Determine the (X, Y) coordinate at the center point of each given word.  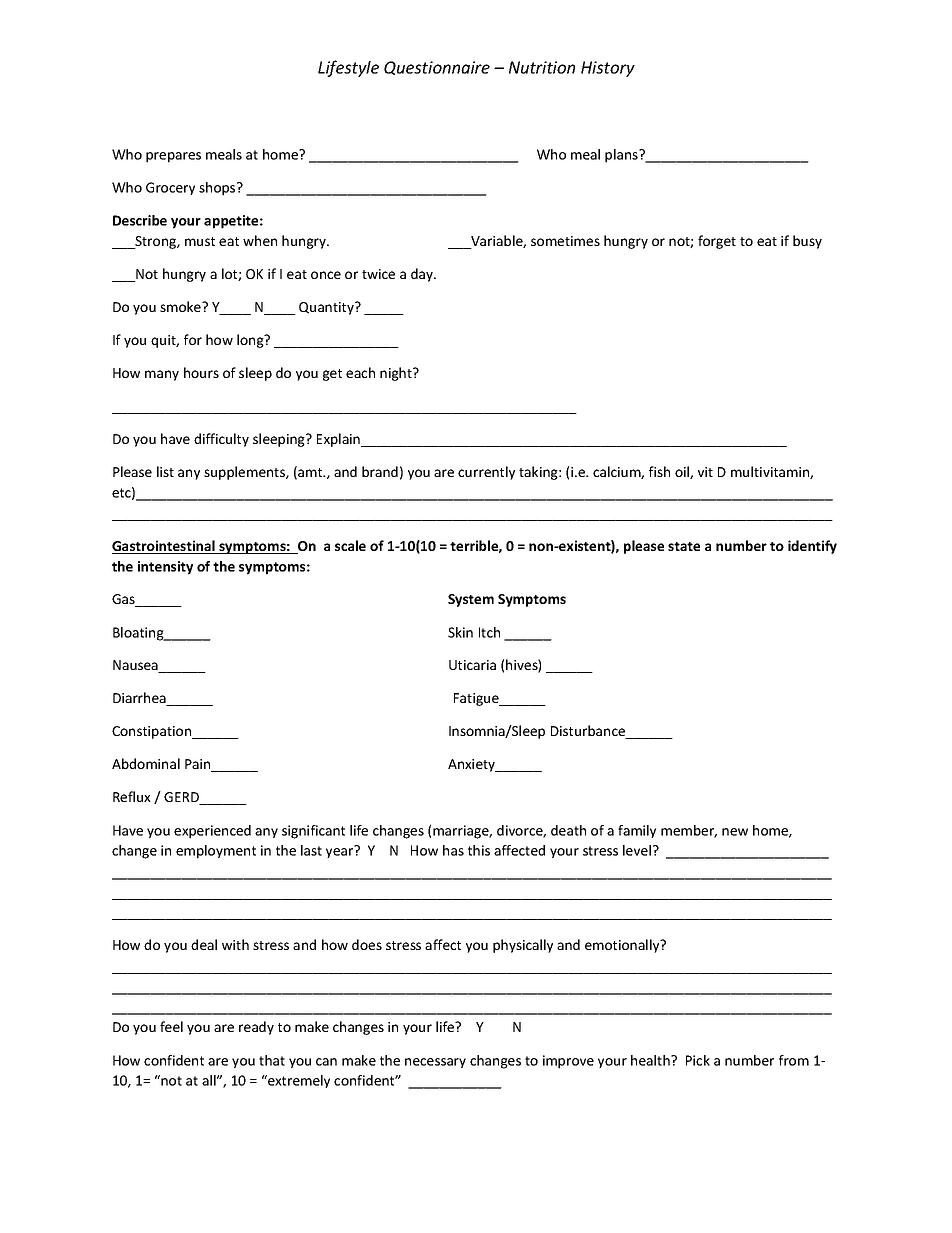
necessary (435, 1063)
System (471, 600)
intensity (165, 568)
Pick (698, 1060)
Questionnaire (437, 68)
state (684, 546)
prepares (173, 157)
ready (256, 1028)
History (608, 69)
